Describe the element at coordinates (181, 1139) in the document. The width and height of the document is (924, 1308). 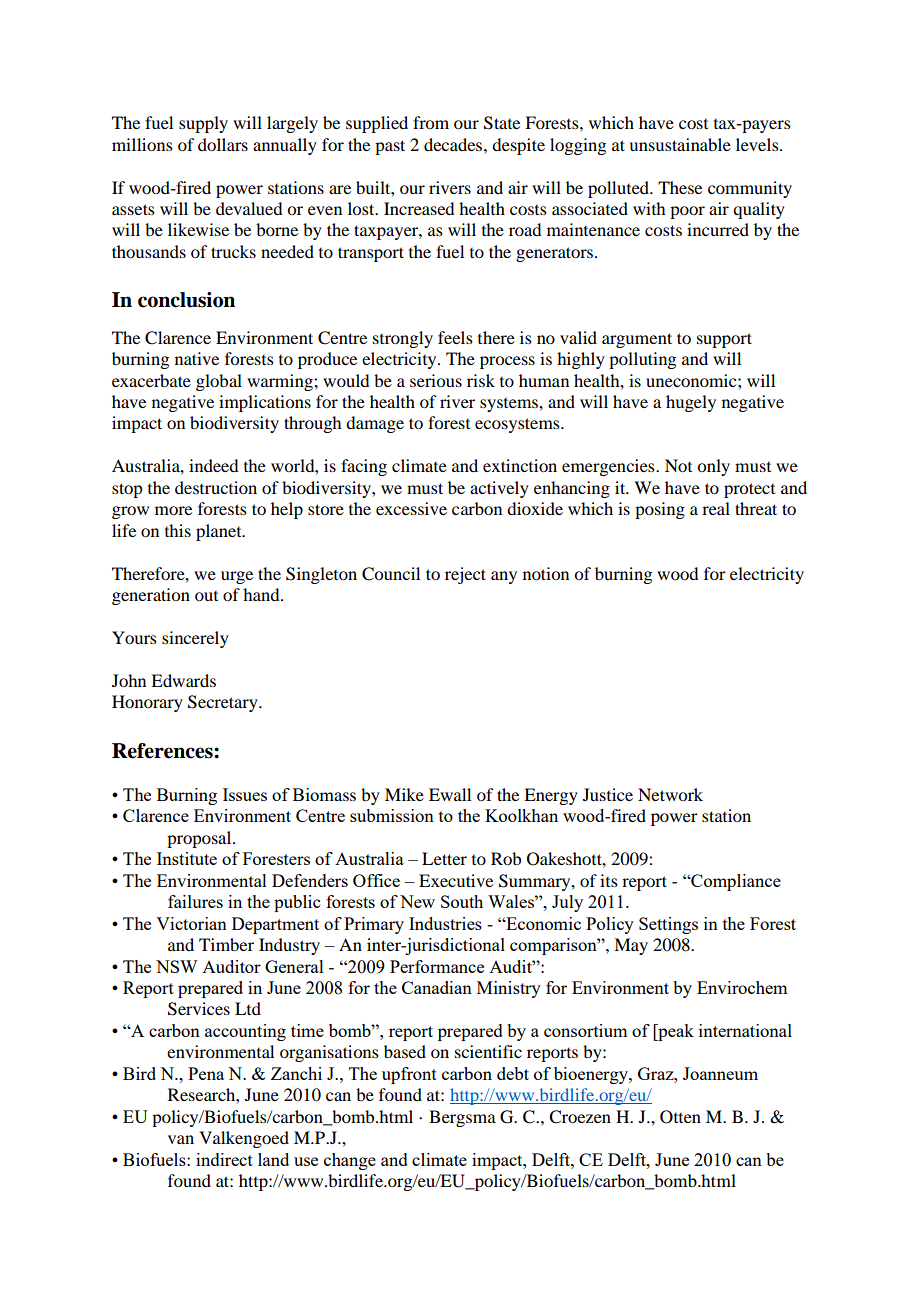
I see `van` at that location.
